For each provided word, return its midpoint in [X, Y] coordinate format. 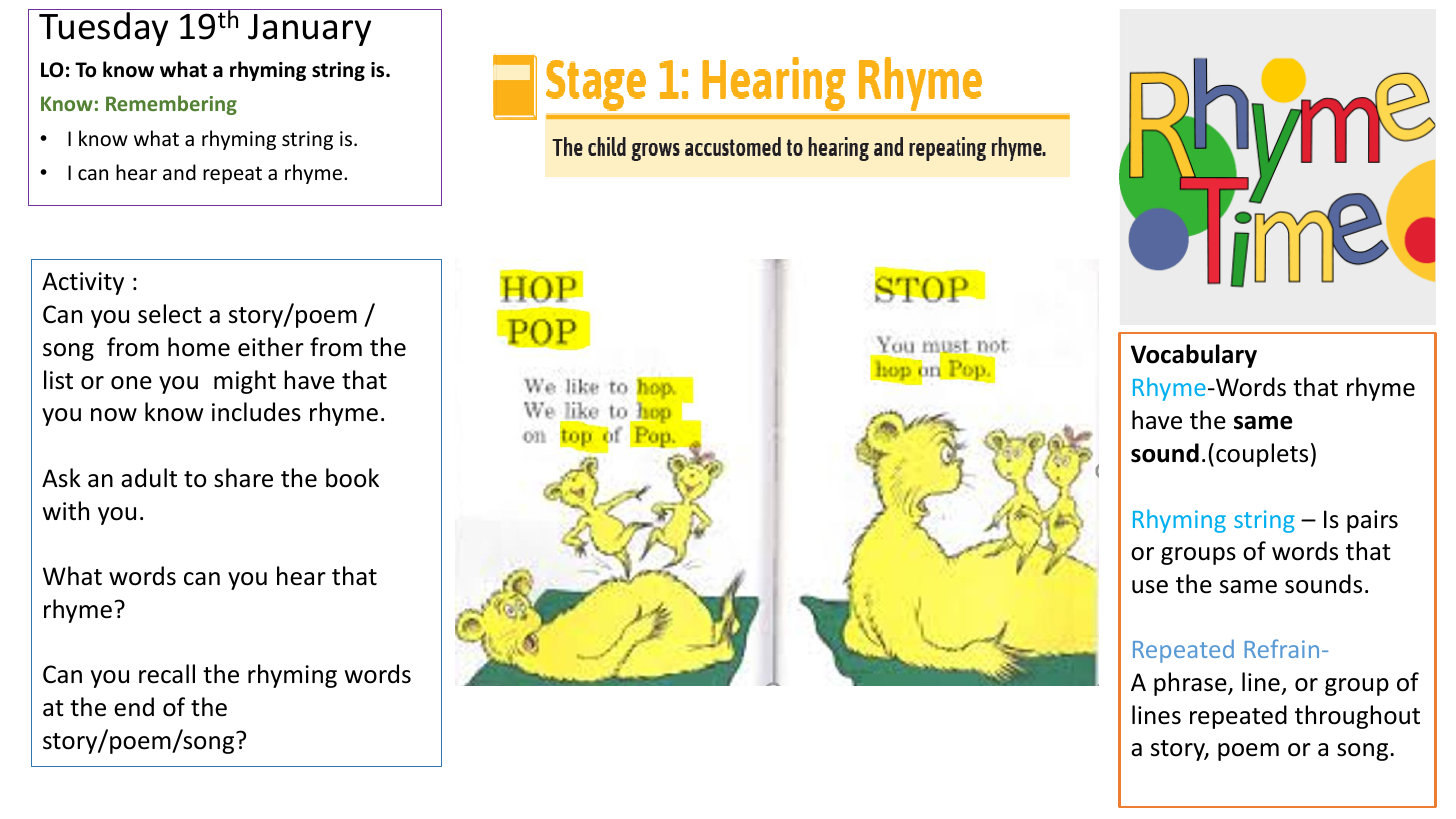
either [271, 347]
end [134, 707]
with [66, 510]
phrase [1191, 684]
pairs [1372, 521]
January [309, 30]
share [243, 478]
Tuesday [103, 29]
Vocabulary [1194, 356]
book [352, 478]
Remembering [171, 105]
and [179, 172]
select [170, 314]
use [1150, 587]
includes [256, 412]
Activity [83, 283]
